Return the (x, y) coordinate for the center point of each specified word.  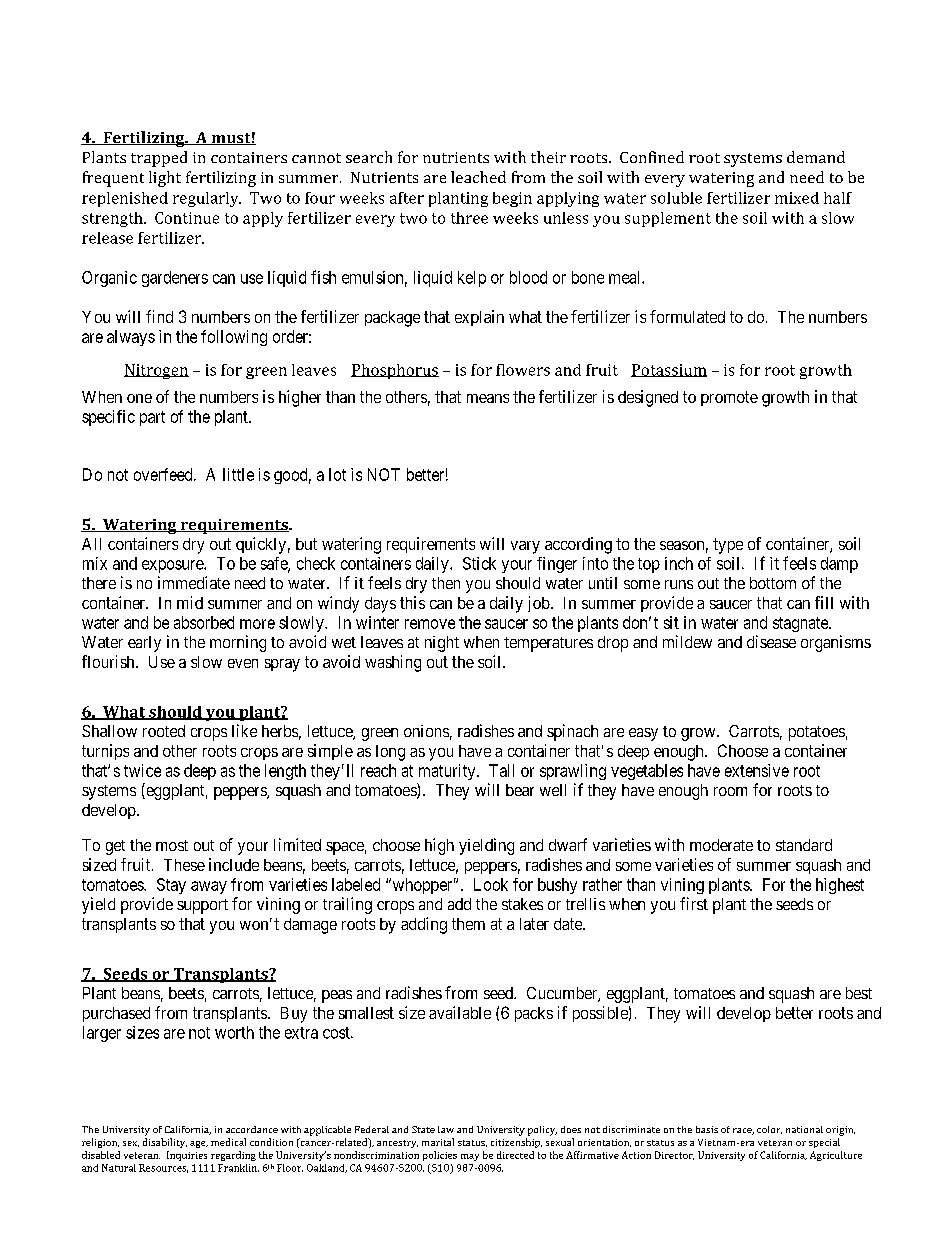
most (172, 845)
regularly (207, 199)
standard (804, 845)
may (470, 1157)
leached (478, 177)
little (238, 474)
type (728, 546)
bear (520, 790)
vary (525, 547)
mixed (797, 198)
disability (165, 1143)
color (769, 1130)
